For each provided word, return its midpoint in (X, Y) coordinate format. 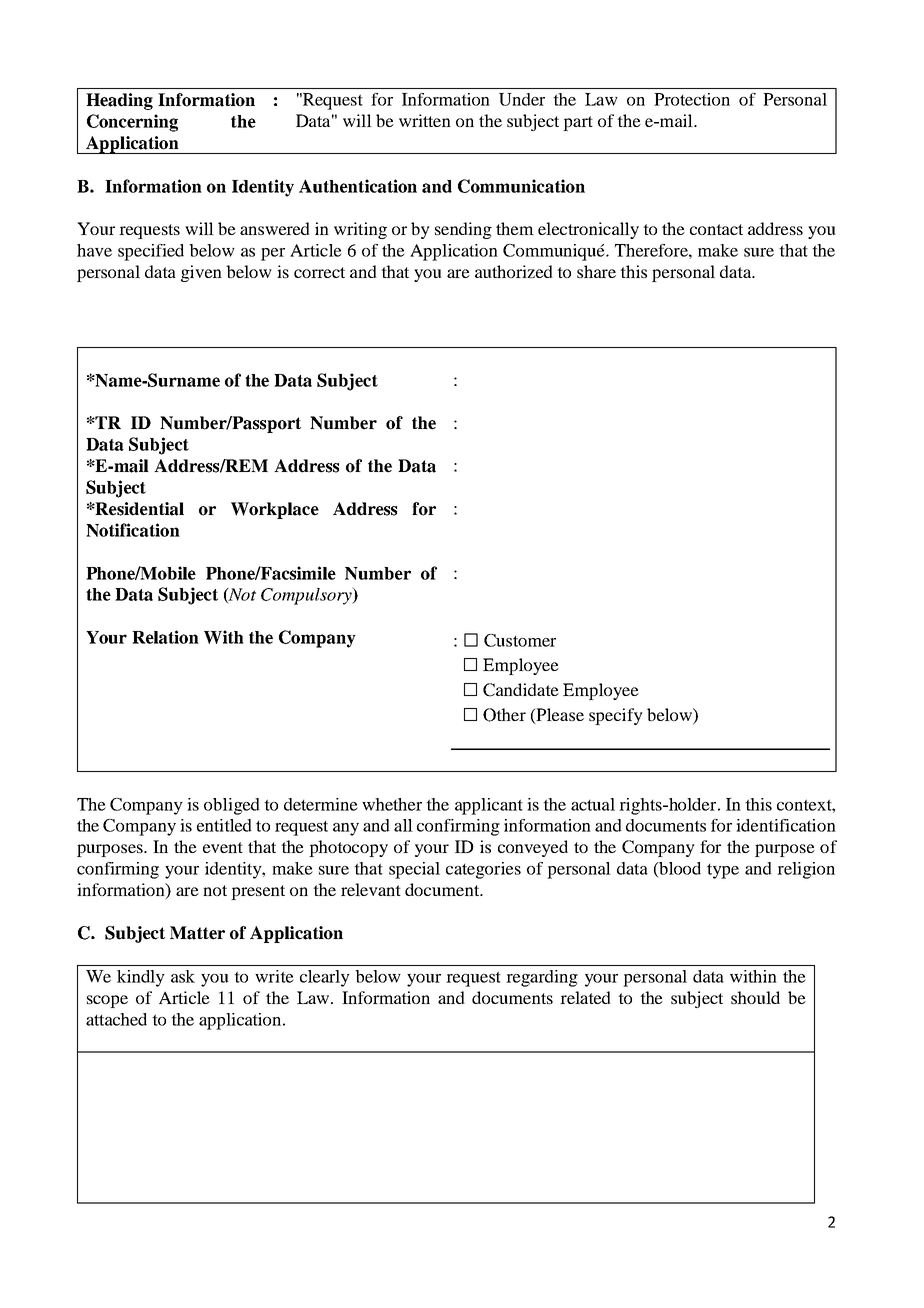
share (596, 271)
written (425, 120)
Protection (692, 99)
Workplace (275, 510)
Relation (165, 637)
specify (616, 716)
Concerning (132, 123)
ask (183, 976)
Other (504, 715)
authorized (514, 271)
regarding (542, 978)
